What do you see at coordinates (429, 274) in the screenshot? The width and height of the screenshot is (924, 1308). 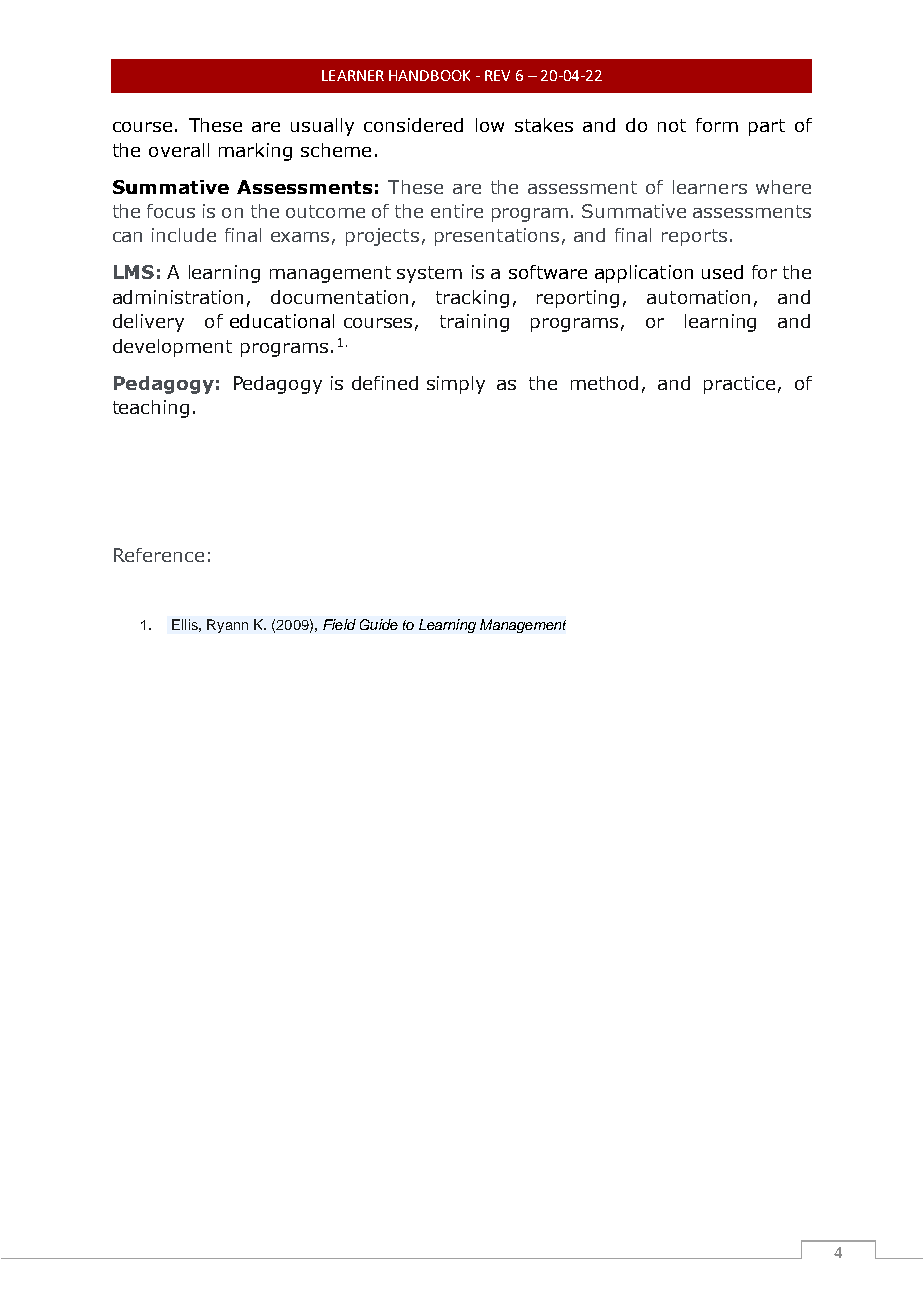 I see `system` at bounding box center [429, 274].
